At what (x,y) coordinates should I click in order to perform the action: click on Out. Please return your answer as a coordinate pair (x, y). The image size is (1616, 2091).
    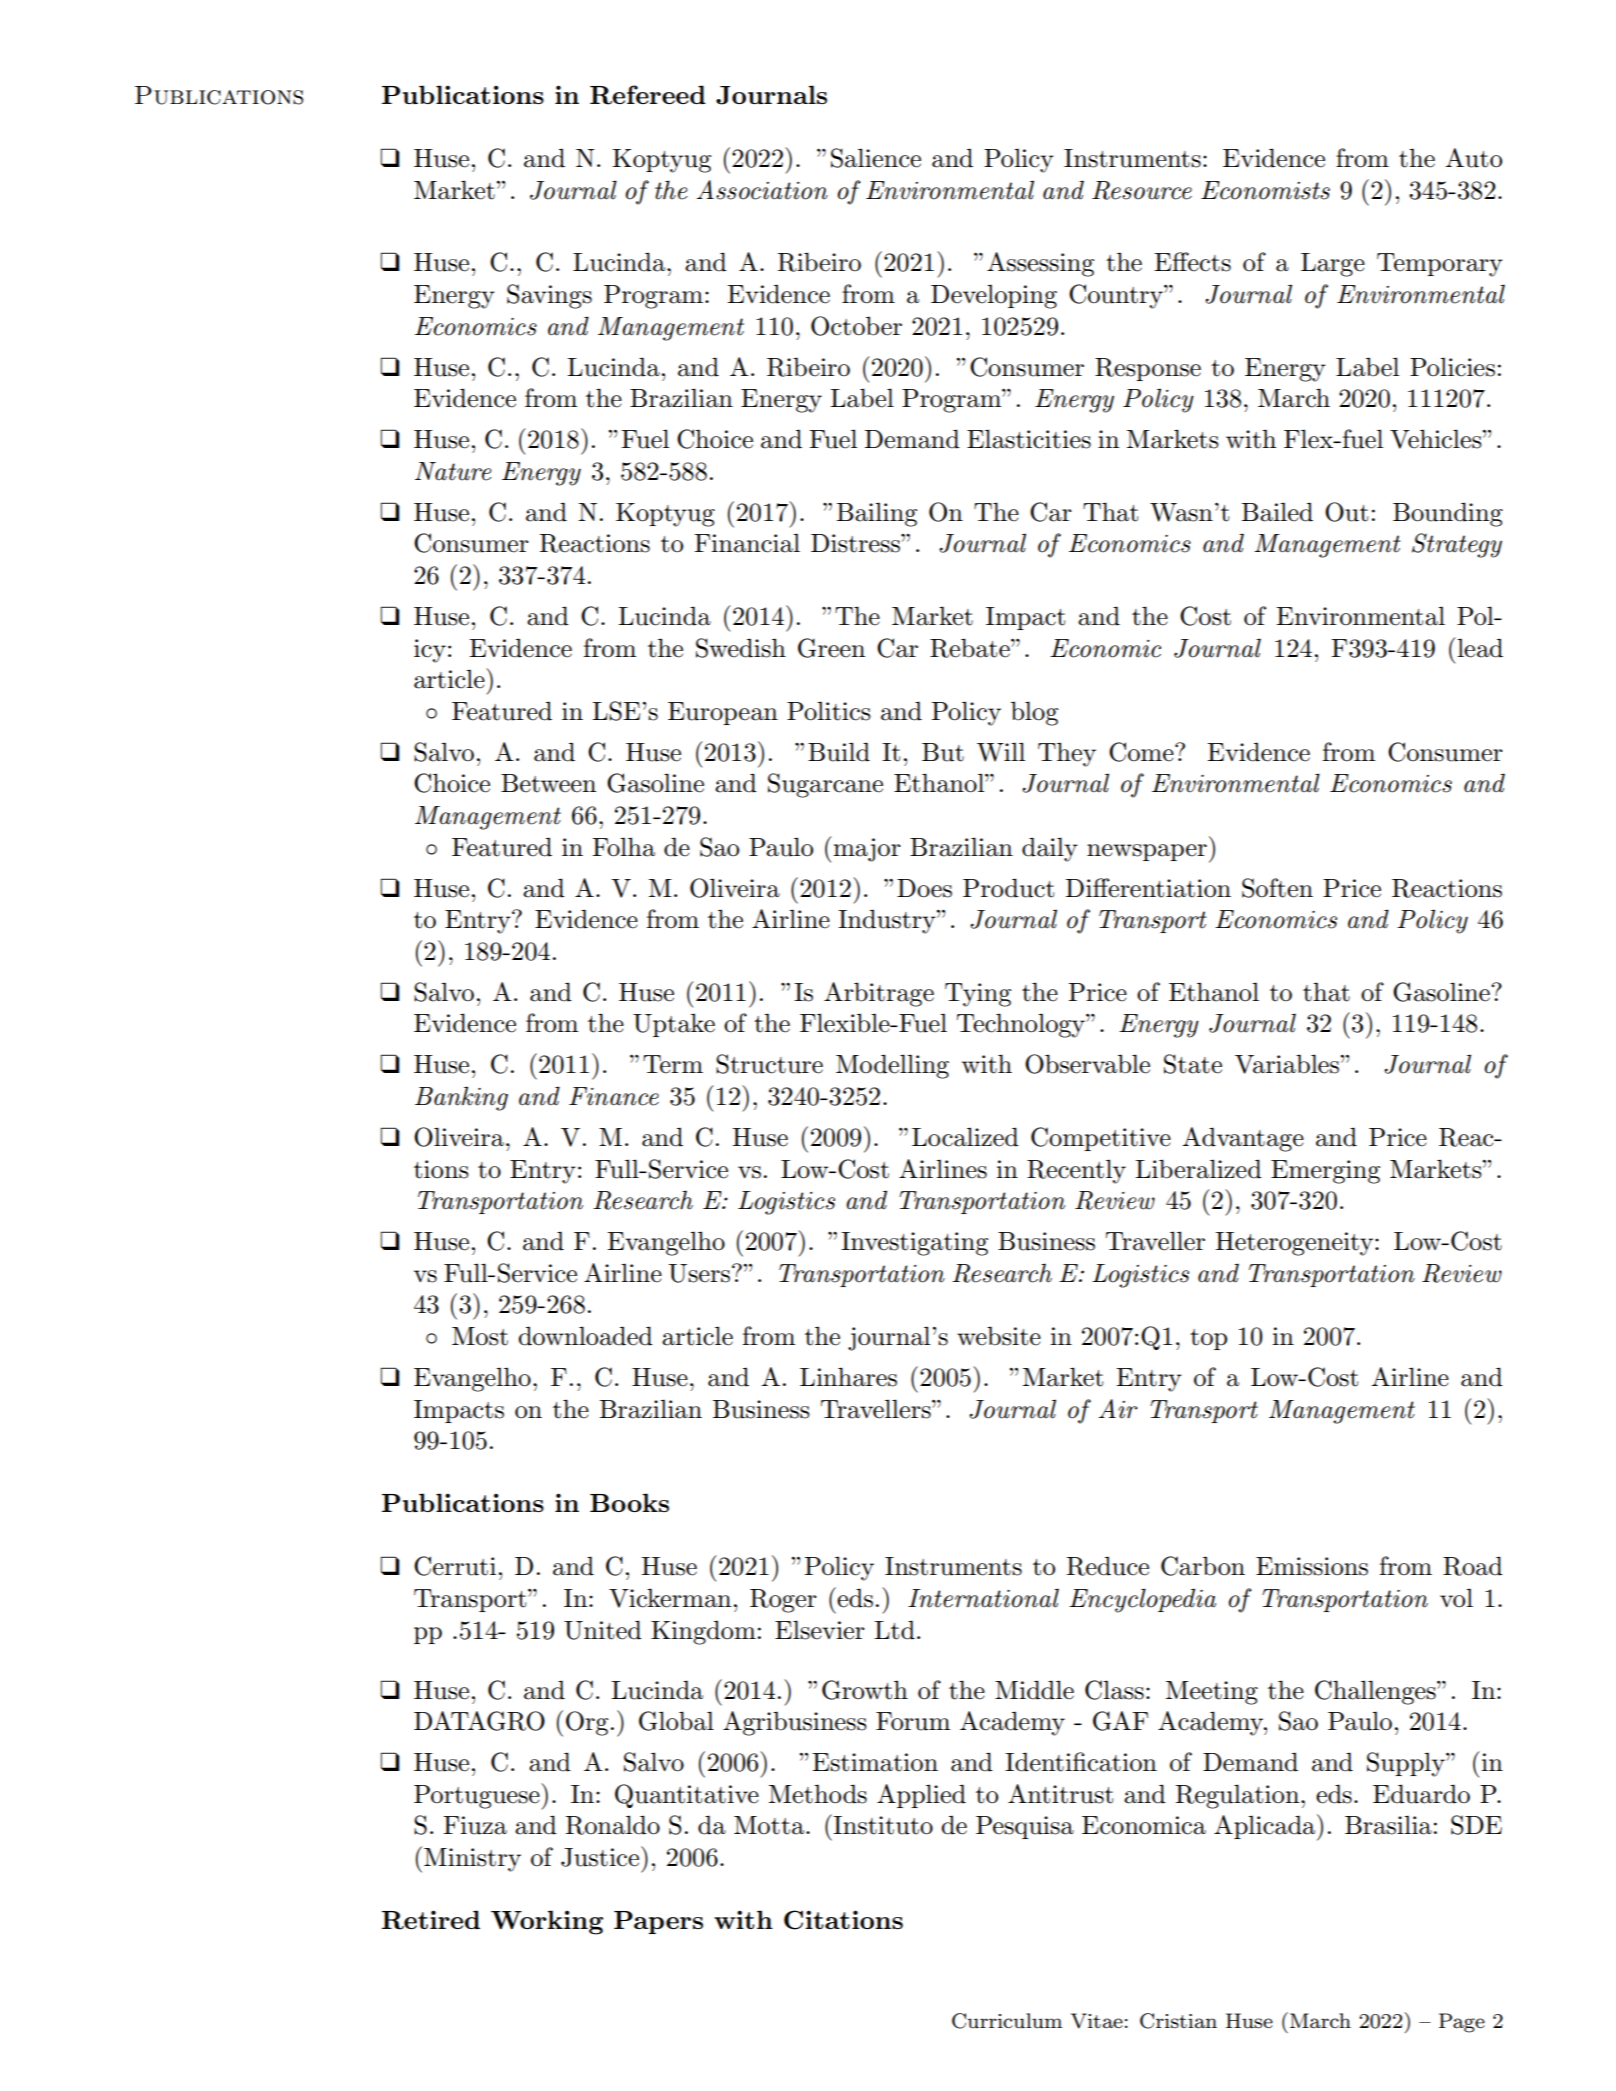
    Looking at the image, I should click on (1346, 512).
